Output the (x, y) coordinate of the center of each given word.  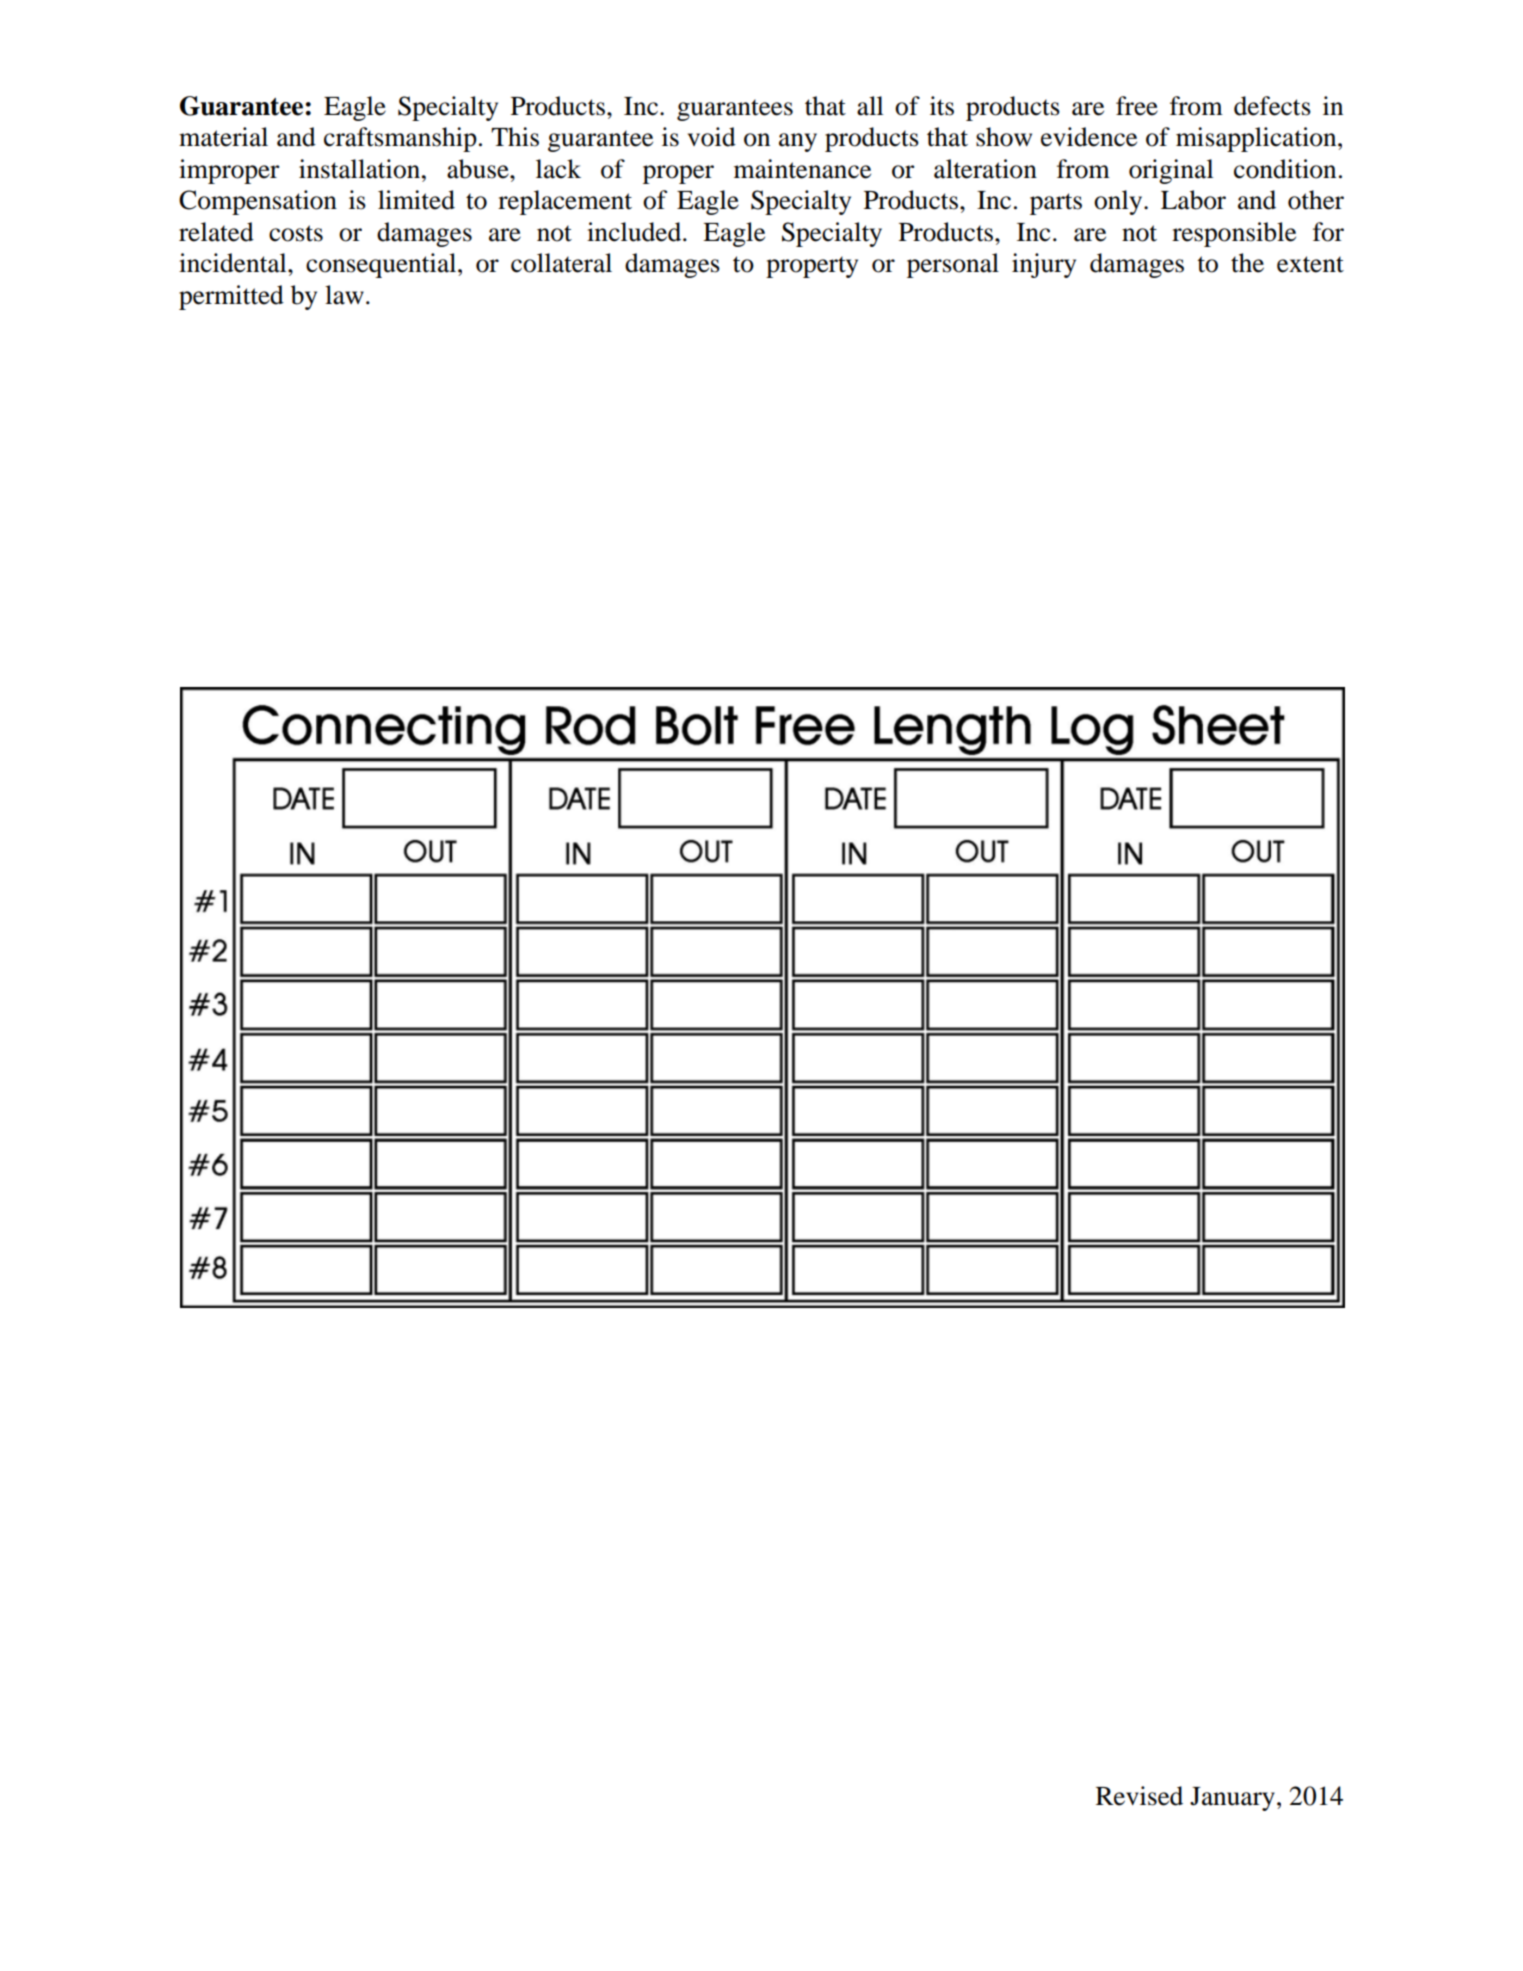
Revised (1139, 1796)
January (1232, 1799)
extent (1310, 264)
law (344, 295)
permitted (231, 297)
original (1171, 171)
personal (953, 265)
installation (361, 169)
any (798, 142)
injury (1044, 265)
